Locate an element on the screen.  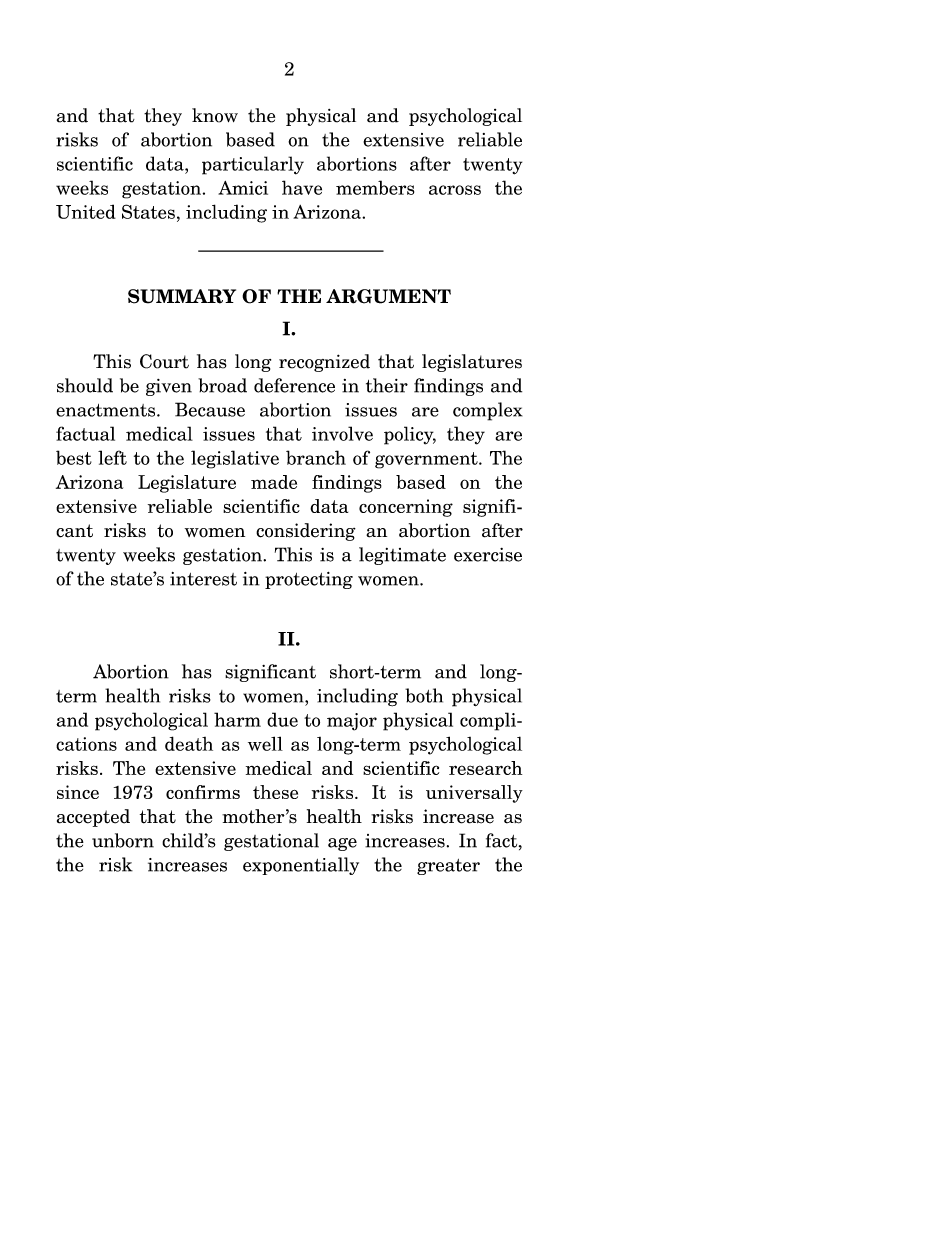
legitimate is located at coordinates (402, 556).
